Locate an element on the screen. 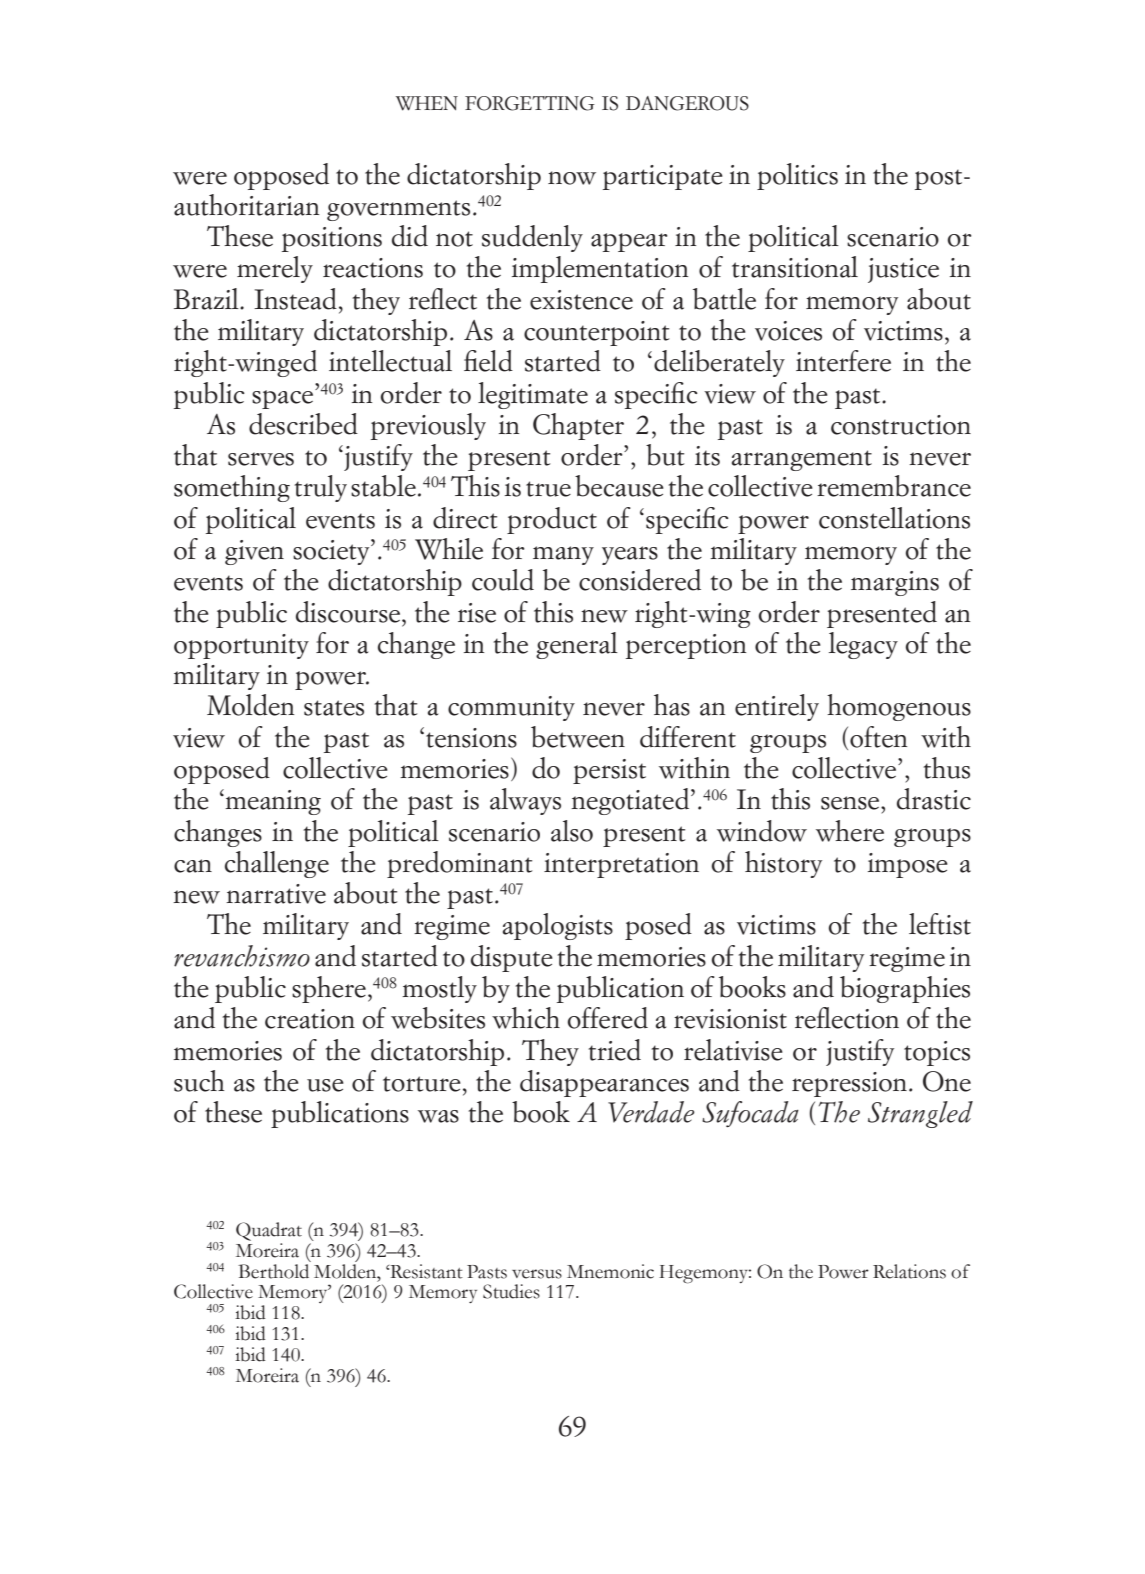 The image size is (1145, 1574). versus is located at coordinates (537, 1274).
